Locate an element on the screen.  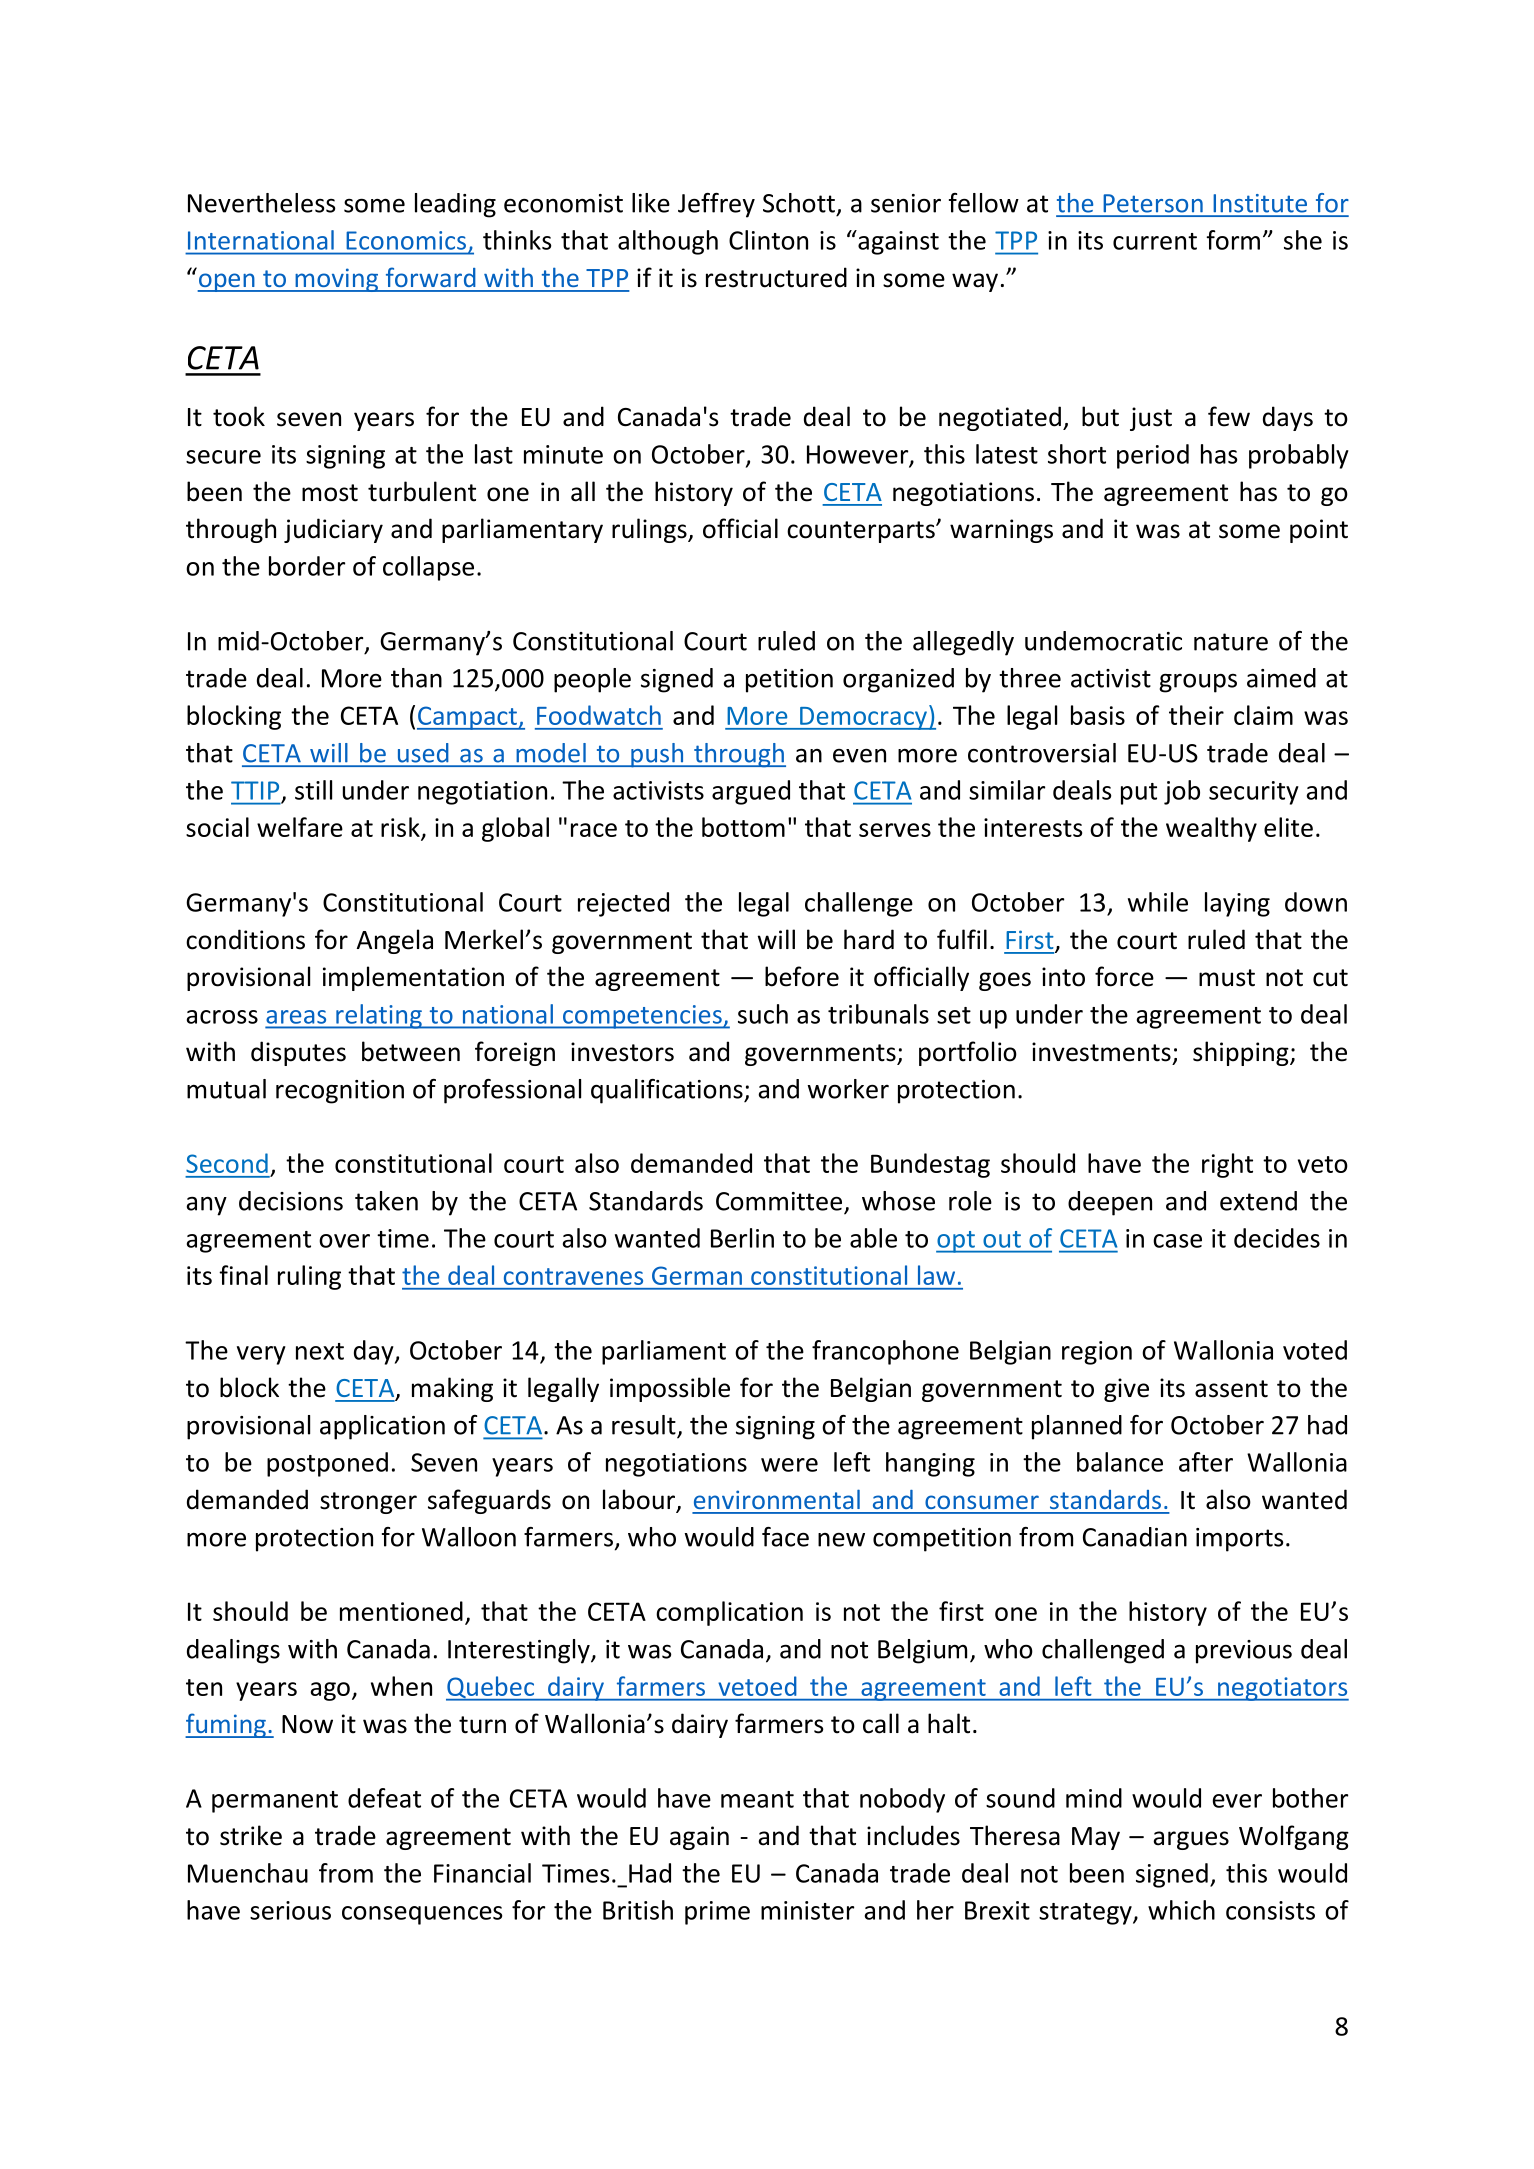
after is located at coordinates (1206, 1462).
